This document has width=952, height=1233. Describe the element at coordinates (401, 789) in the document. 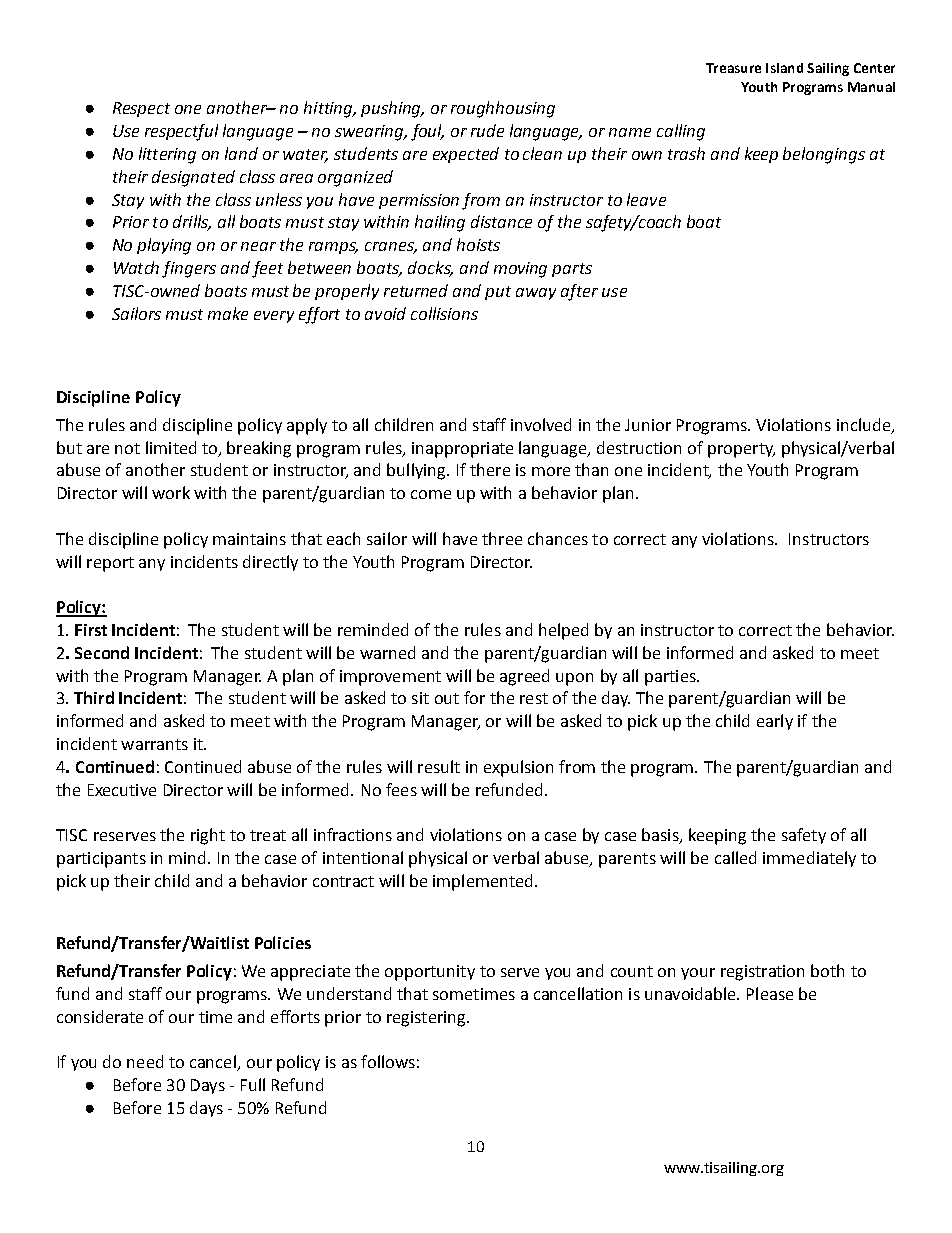

I see `fees` at that location.
